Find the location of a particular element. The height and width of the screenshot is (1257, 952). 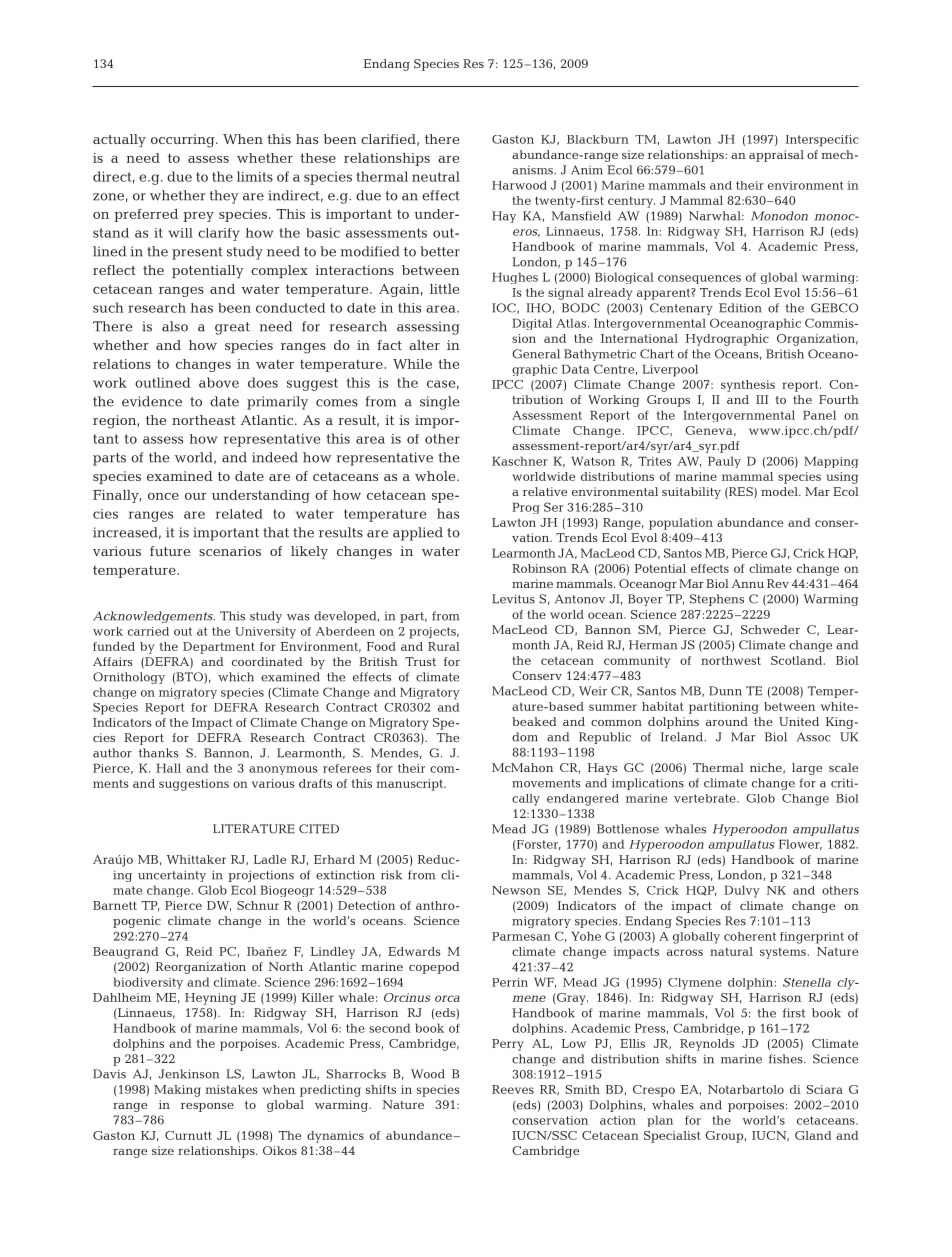

III is located at coordinates (762, 399).
